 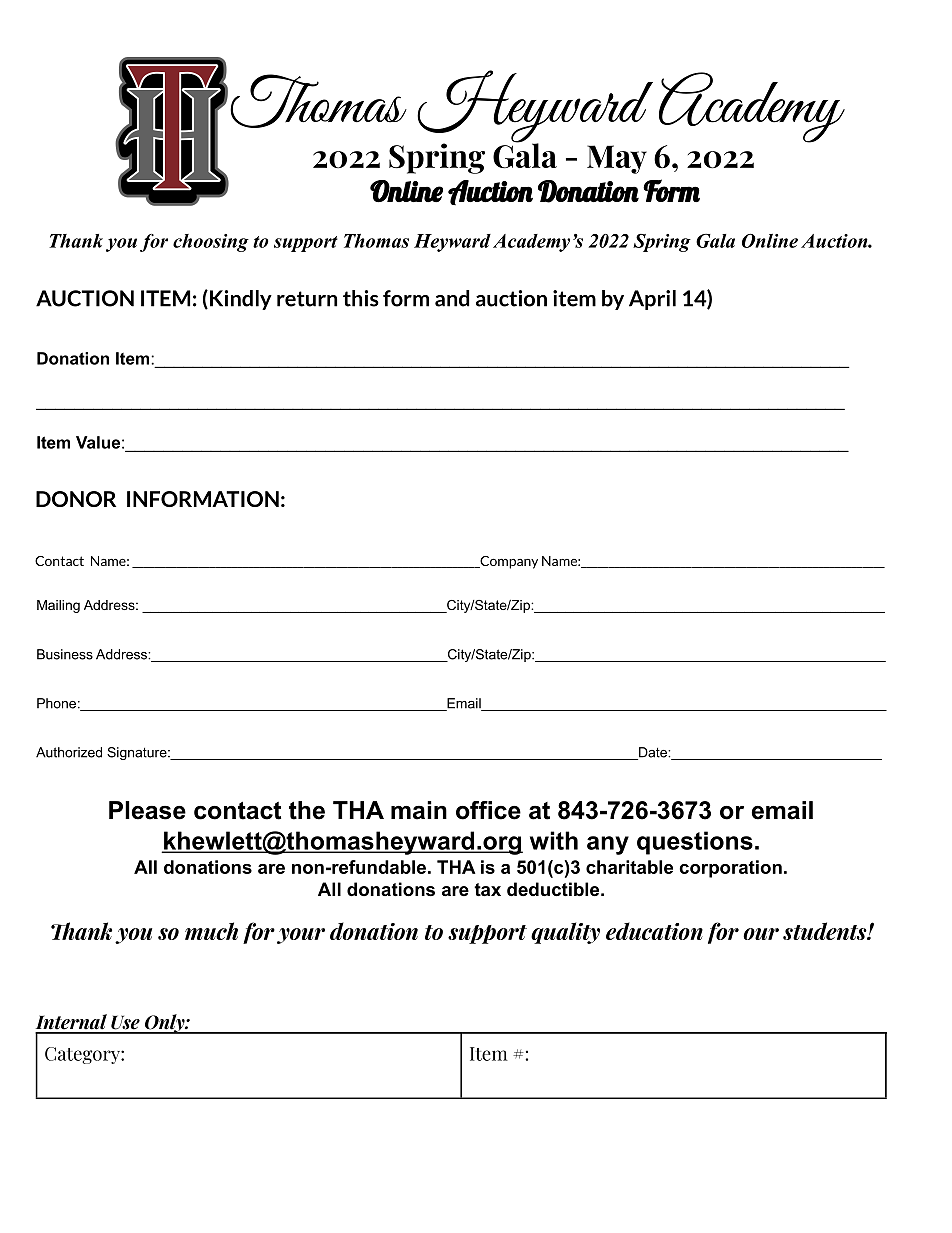 What do you see at coordinates (617, 159) in the document?
I see `May` at bounding box center [617, 159].
